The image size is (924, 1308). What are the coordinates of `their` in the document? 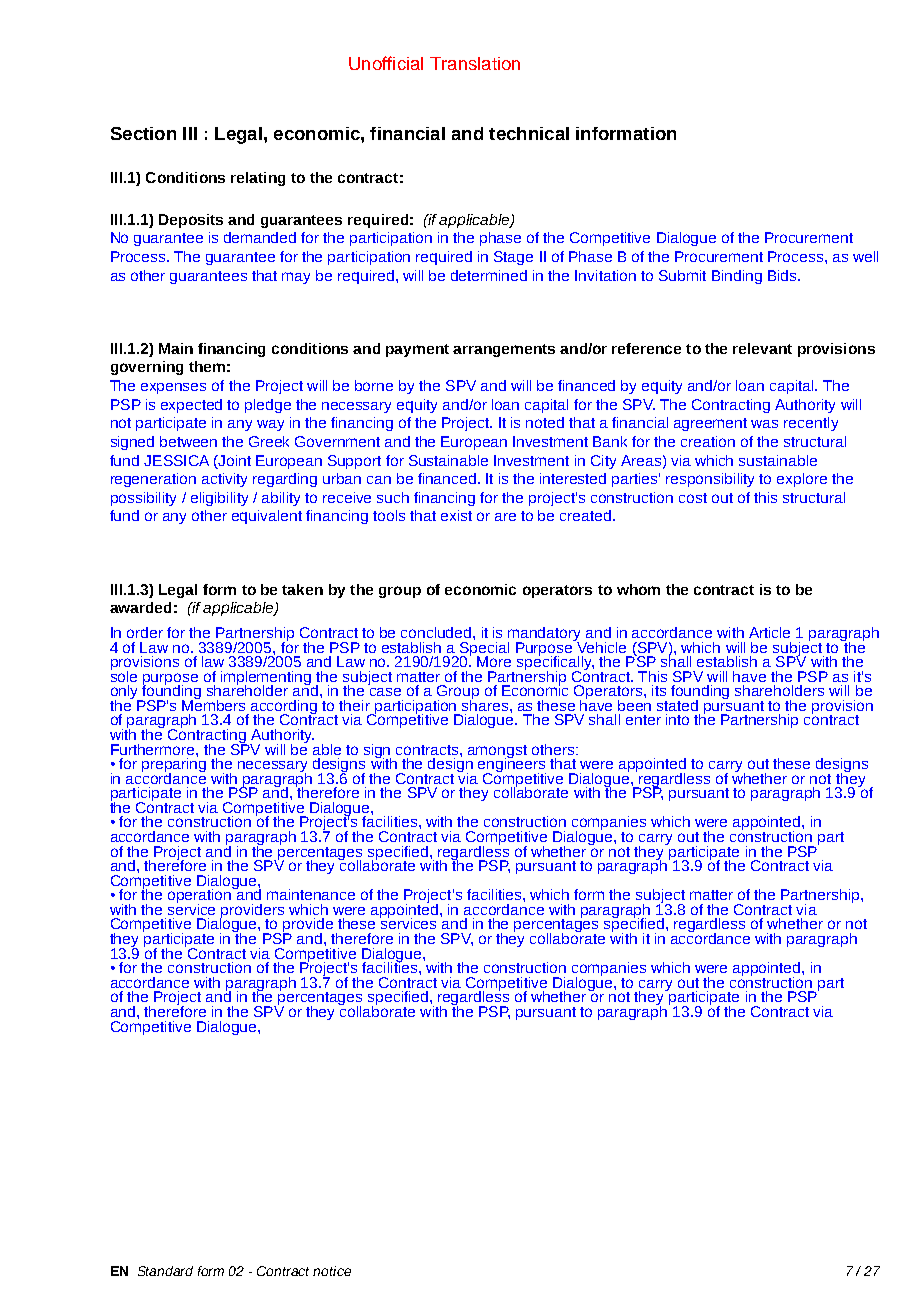 It's located at (354, 705).
